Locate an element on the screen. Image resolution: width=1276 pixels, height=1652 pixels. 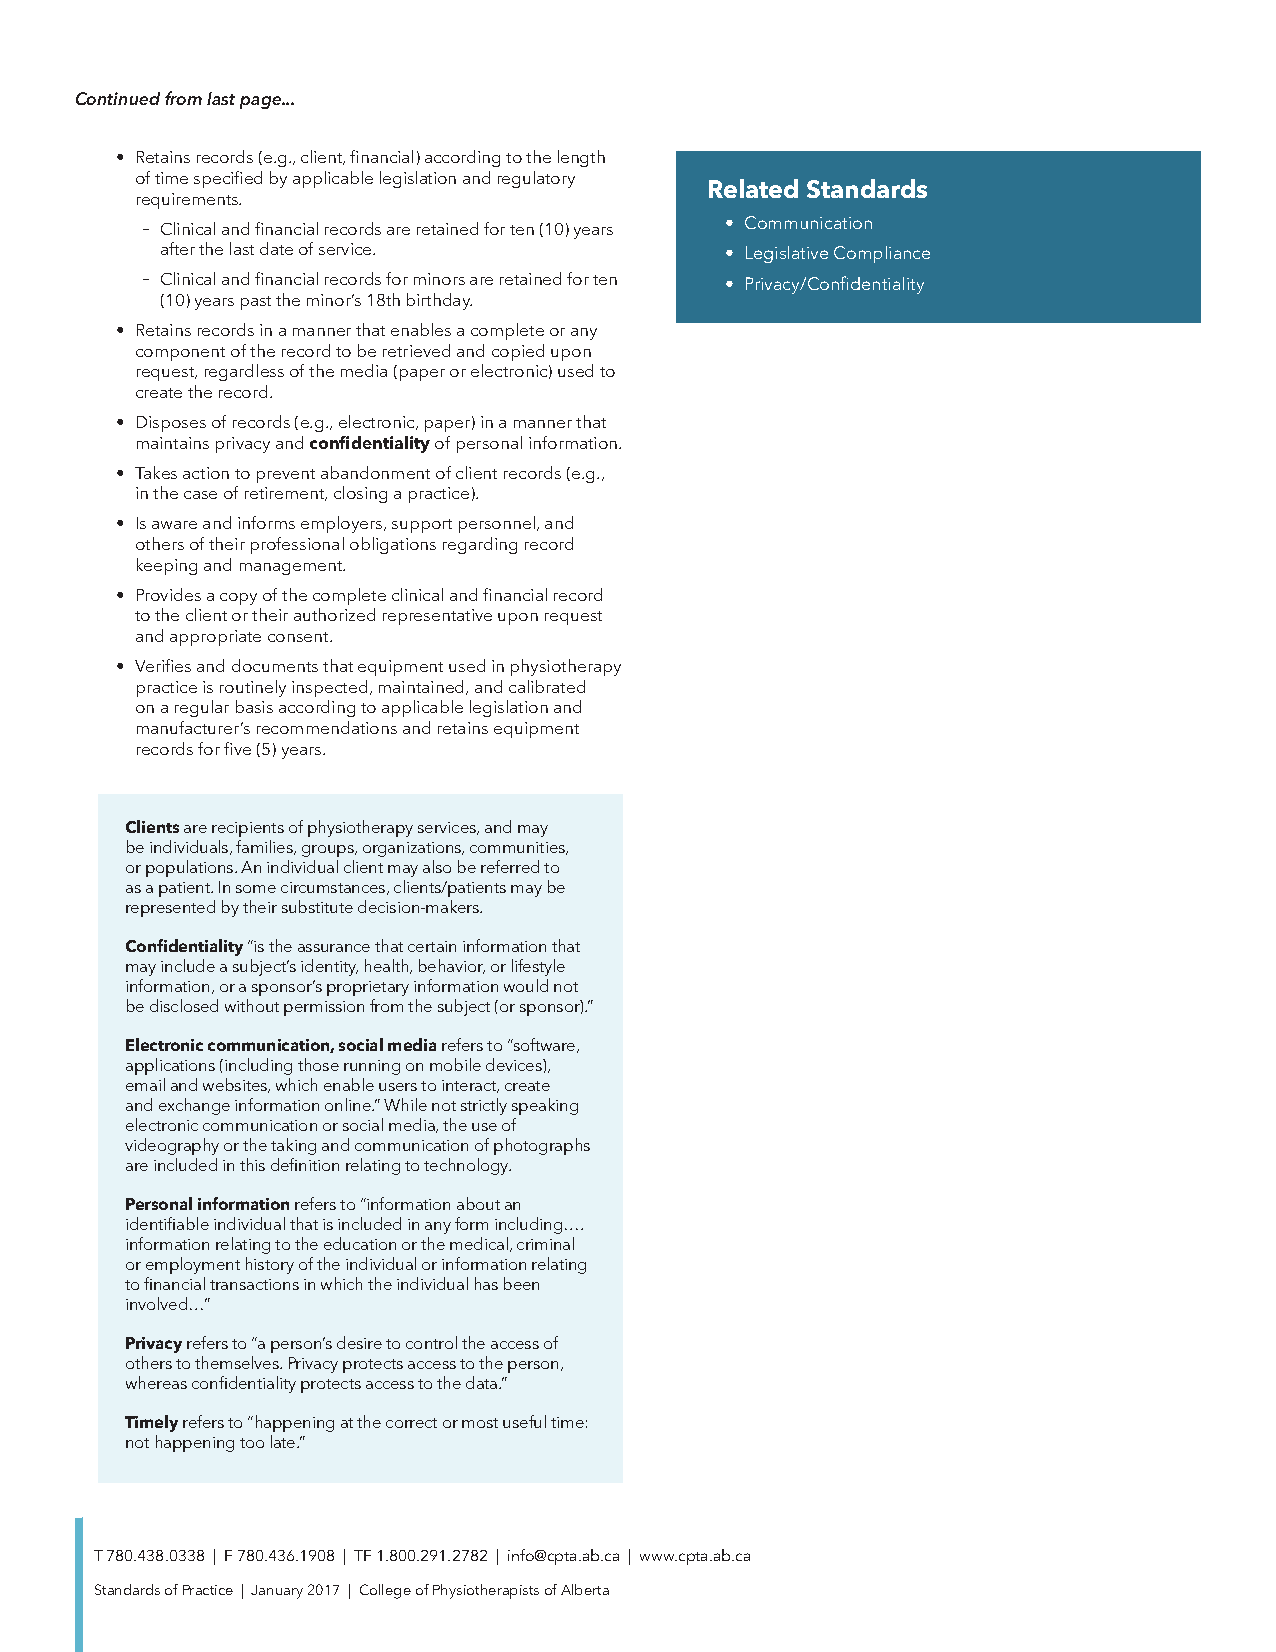
communities is located at coordinates (519, 848).
